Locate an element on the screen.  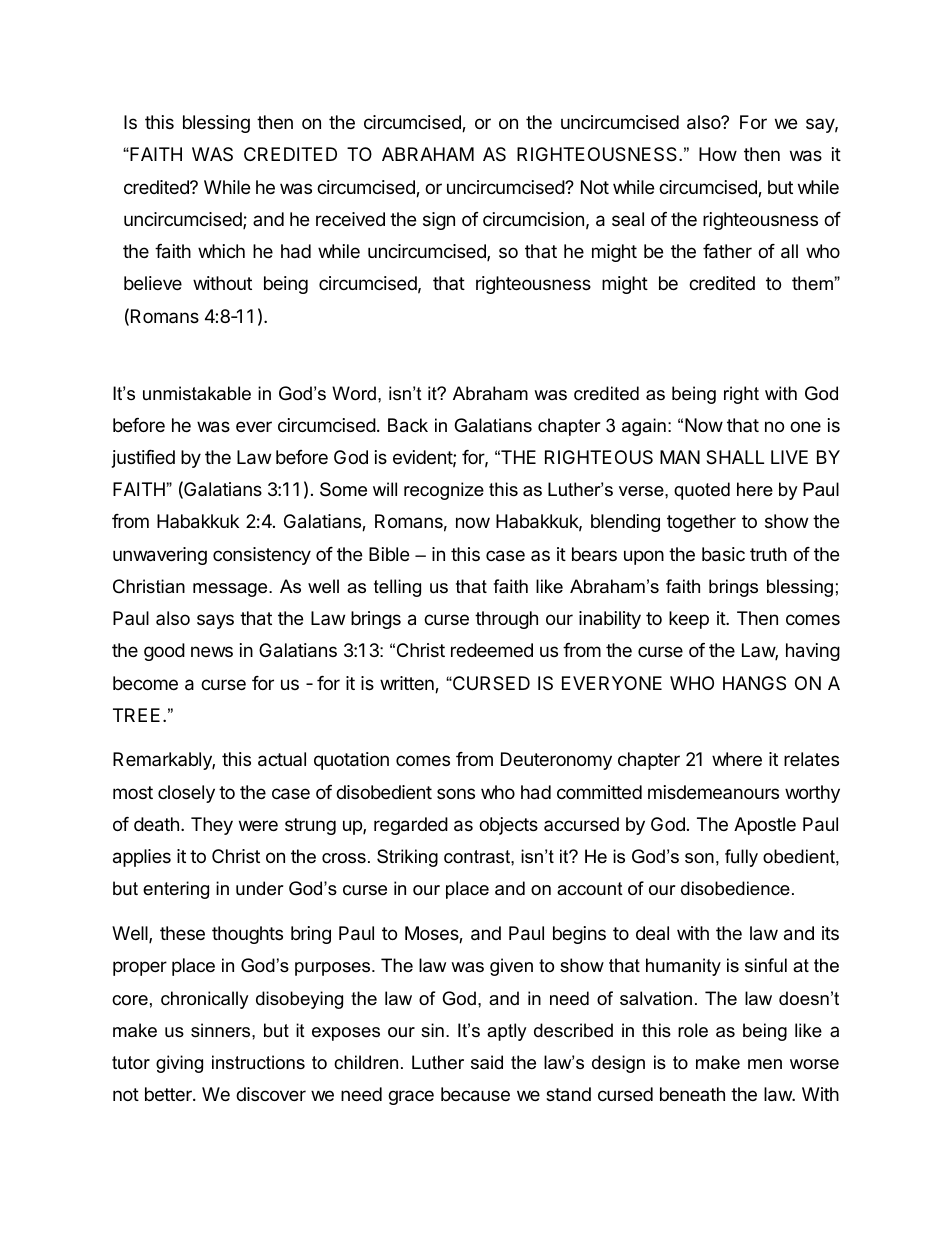
giving is located at coordinates (179, 1064).
